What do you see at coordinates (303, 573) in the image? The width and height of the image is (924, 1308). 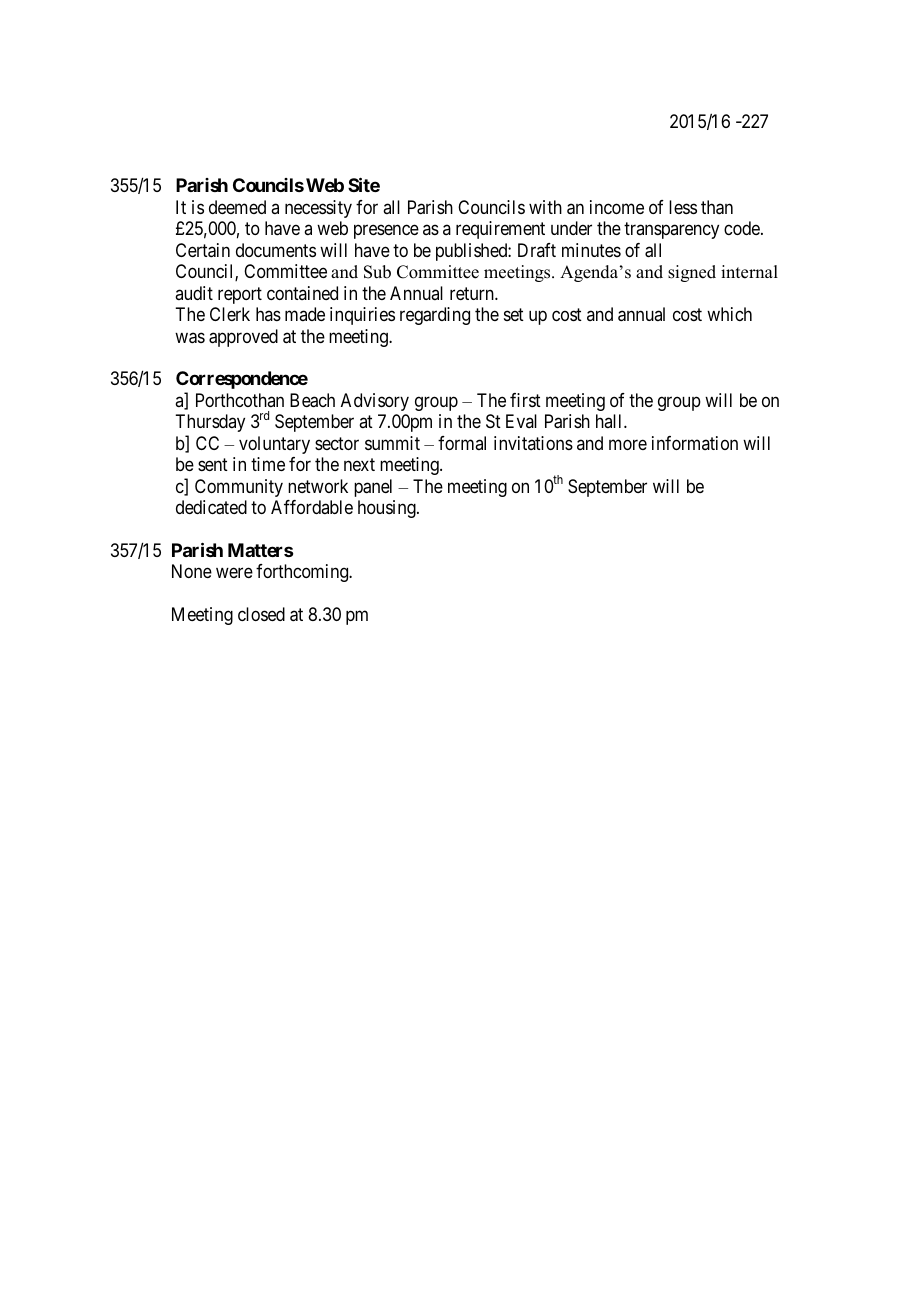 I see `forthcoming` at bounding box center [303, 573].
